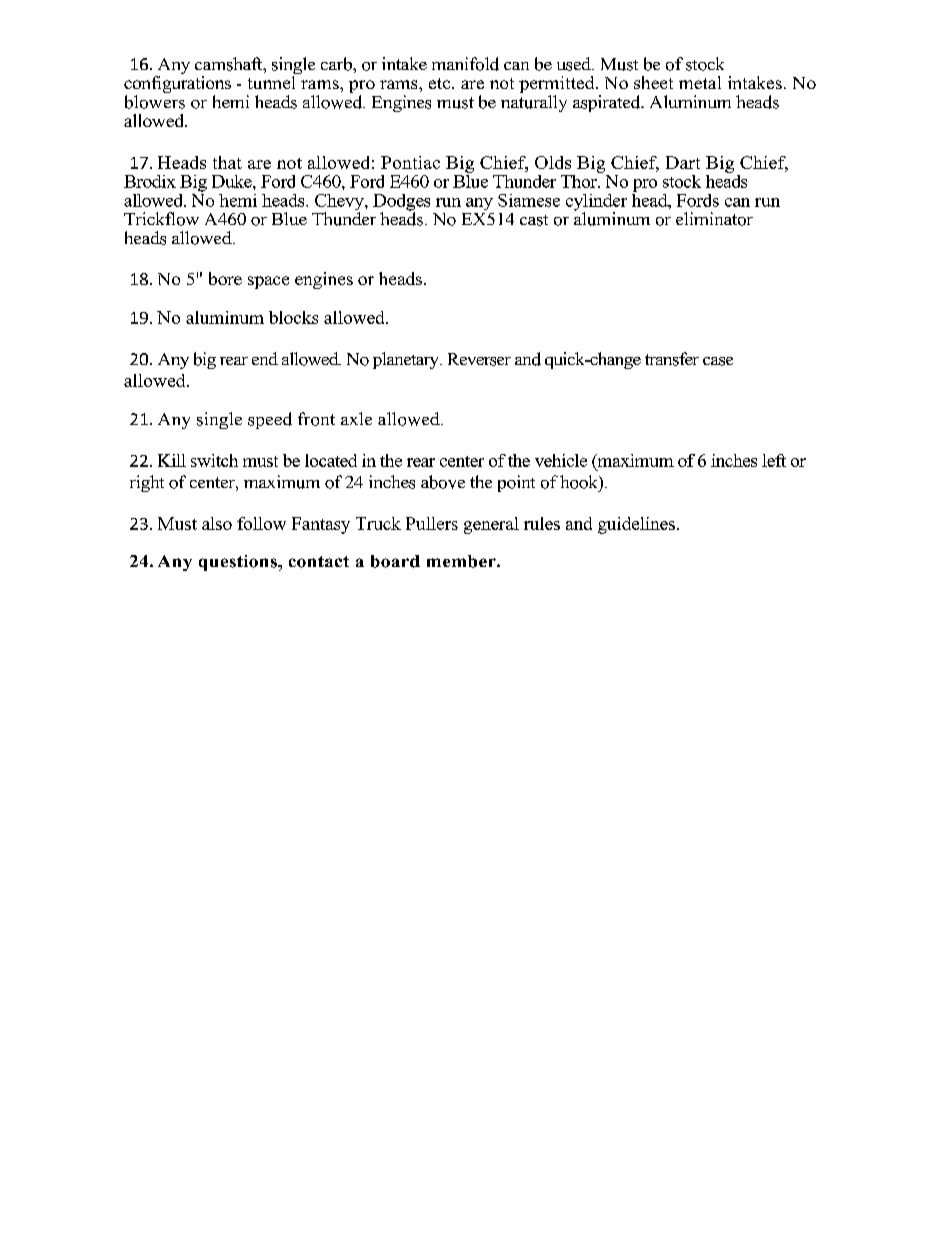  What do you see at coordinates (177, 86) in the screenshot?
I see `configurations` at bounding box center [177, 86].
